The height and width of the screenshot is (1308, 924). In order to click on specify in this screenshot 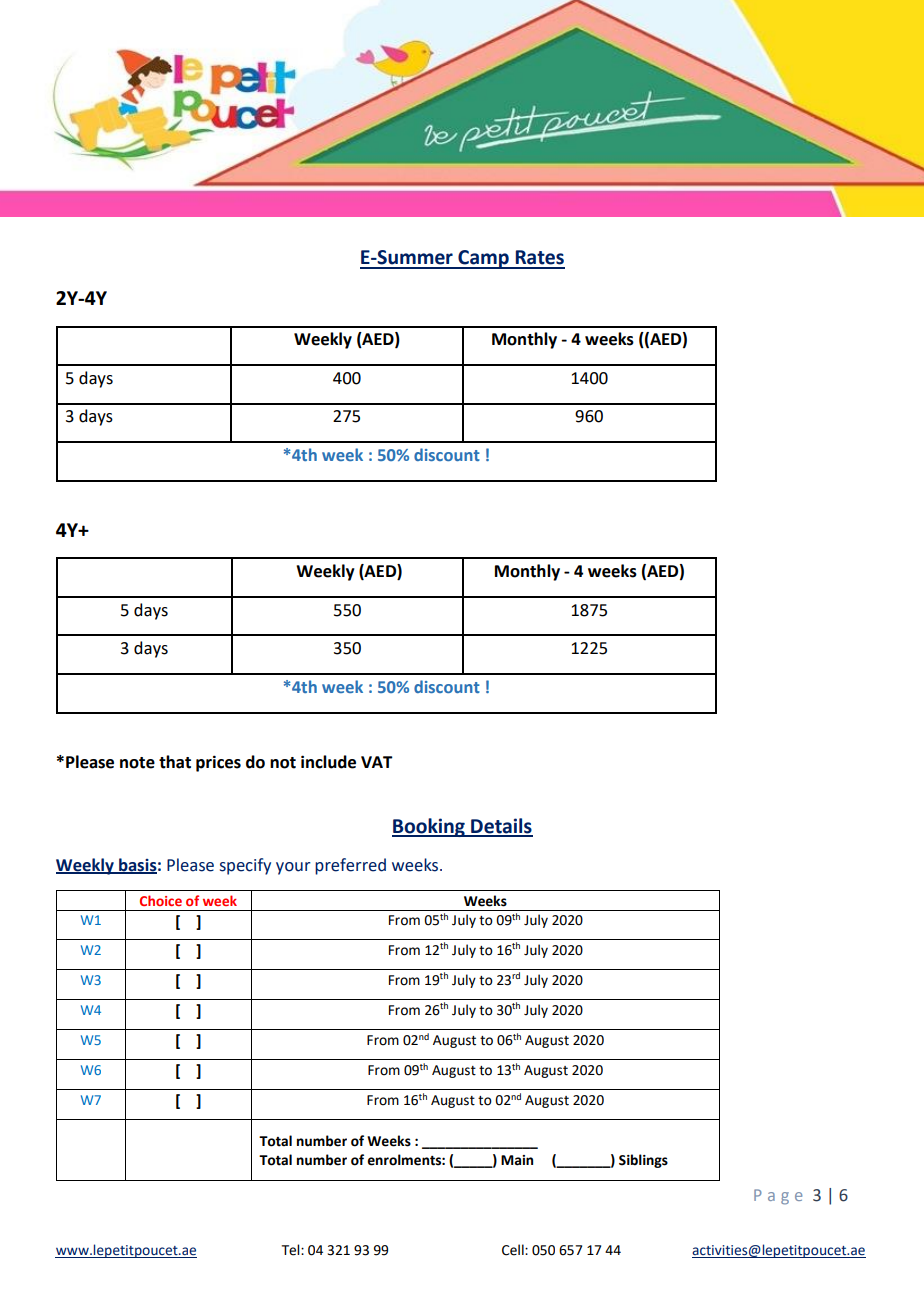, I will do `click(245, 866)`.
